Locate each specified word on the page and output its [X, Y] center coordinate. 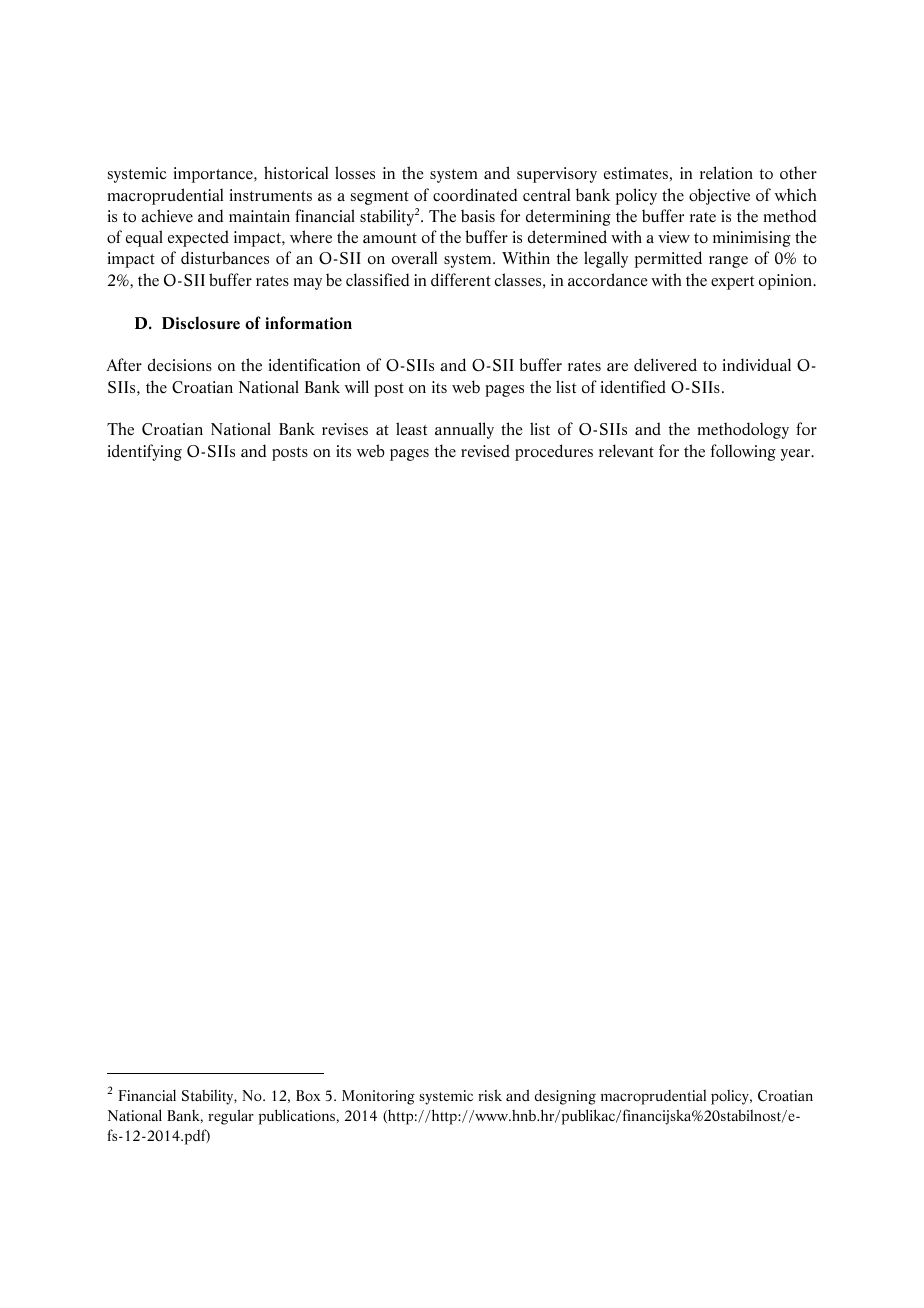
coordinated [475, 195]
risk [490, 1095]
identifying [145, 452]
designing [565, 1097]
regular [231, 1117]
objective [719, 196]
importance [214, 175]
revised [485, 450]
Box [308, 1095]
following [743, 452]
